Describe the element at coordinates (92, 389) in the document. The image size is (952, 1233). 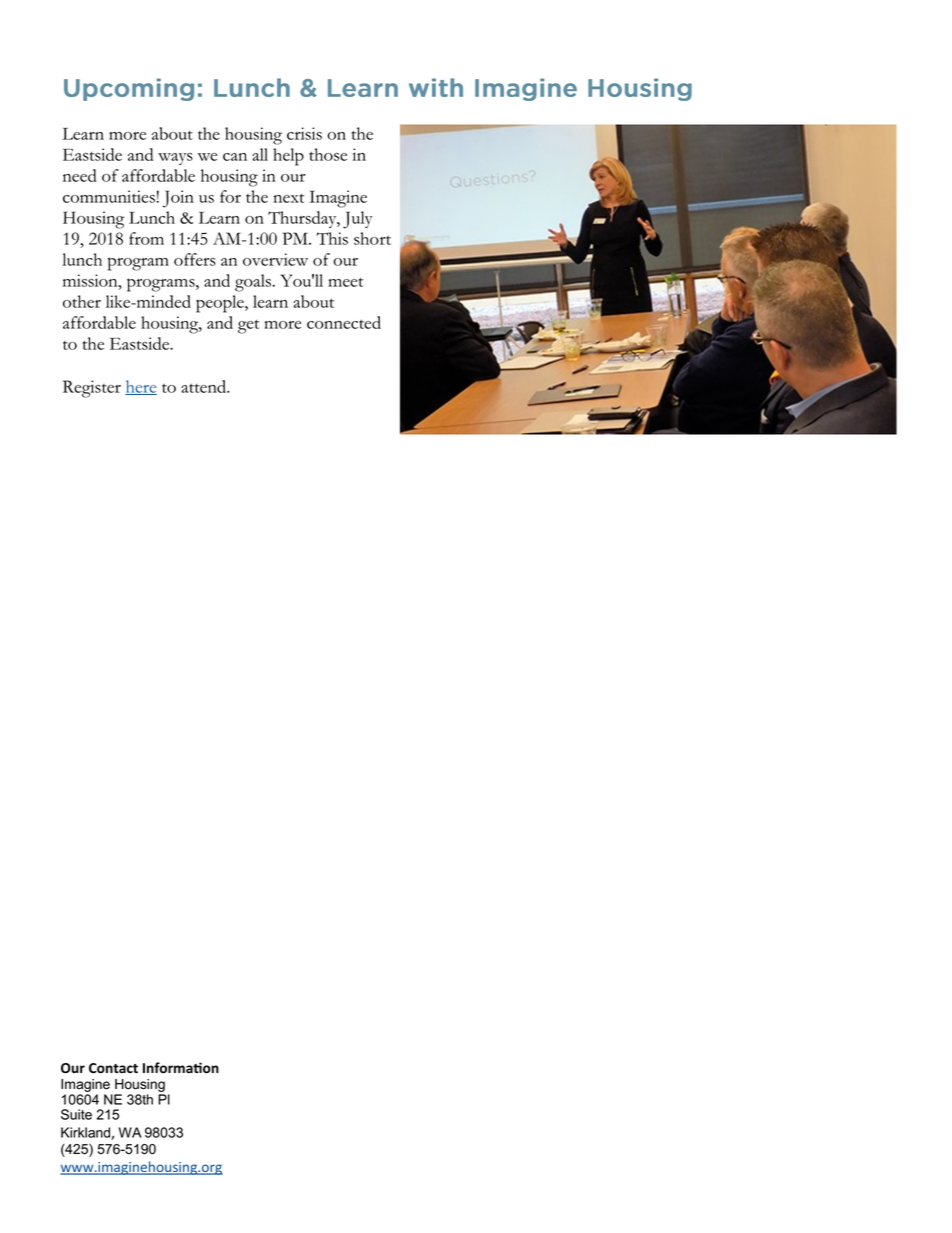
I see `Register` at that location.
